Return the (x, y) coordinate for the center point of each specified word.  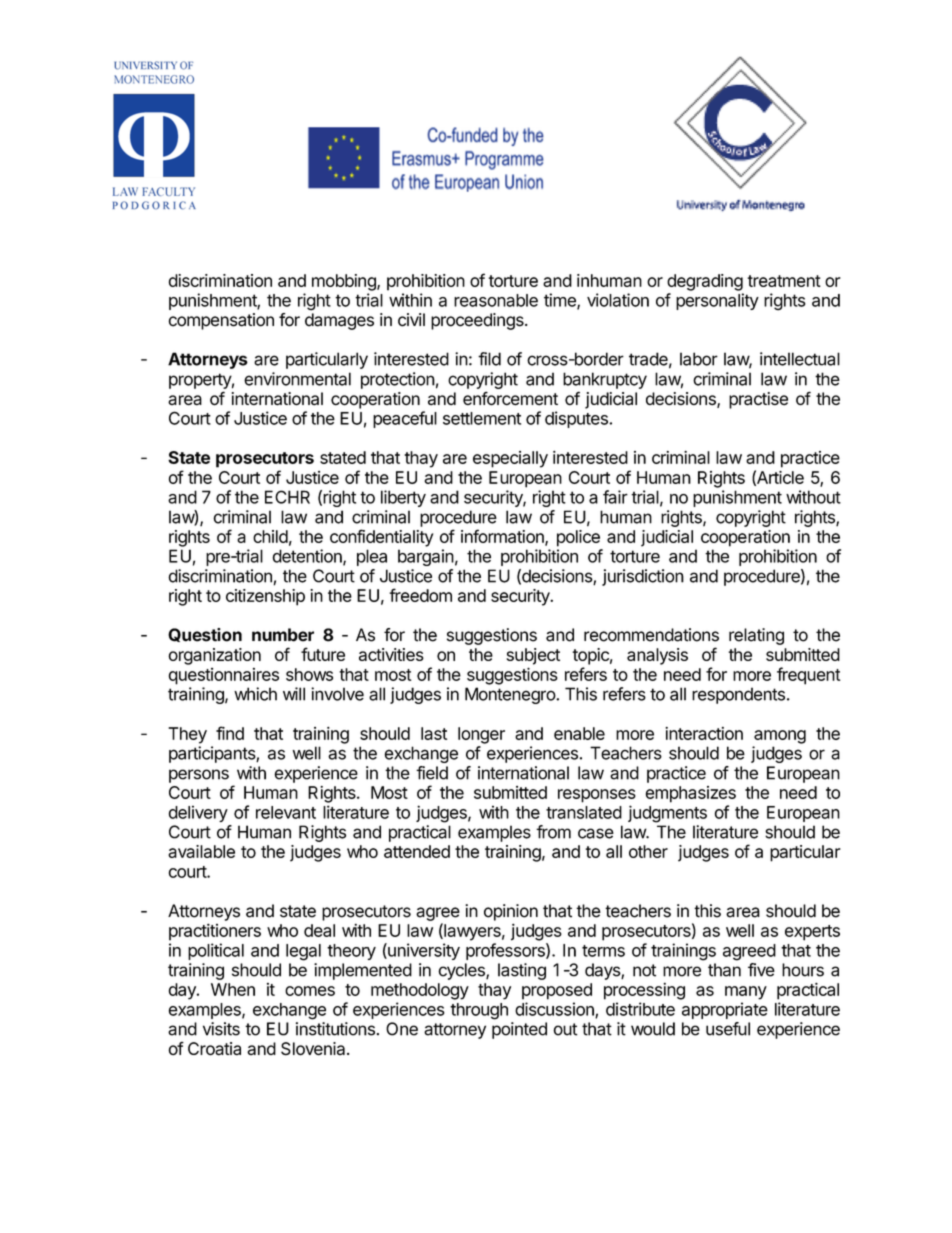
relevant (286, 812)
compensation (221, 321)
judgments (667, 814)
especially (510, 459)
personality (717, 301)
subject (533, 656)
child (270, 536)
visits (221, 1029)
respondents (738, 695)
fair (615, 497)
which (255, 694)
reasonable (496, 300)
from (553, 832)
